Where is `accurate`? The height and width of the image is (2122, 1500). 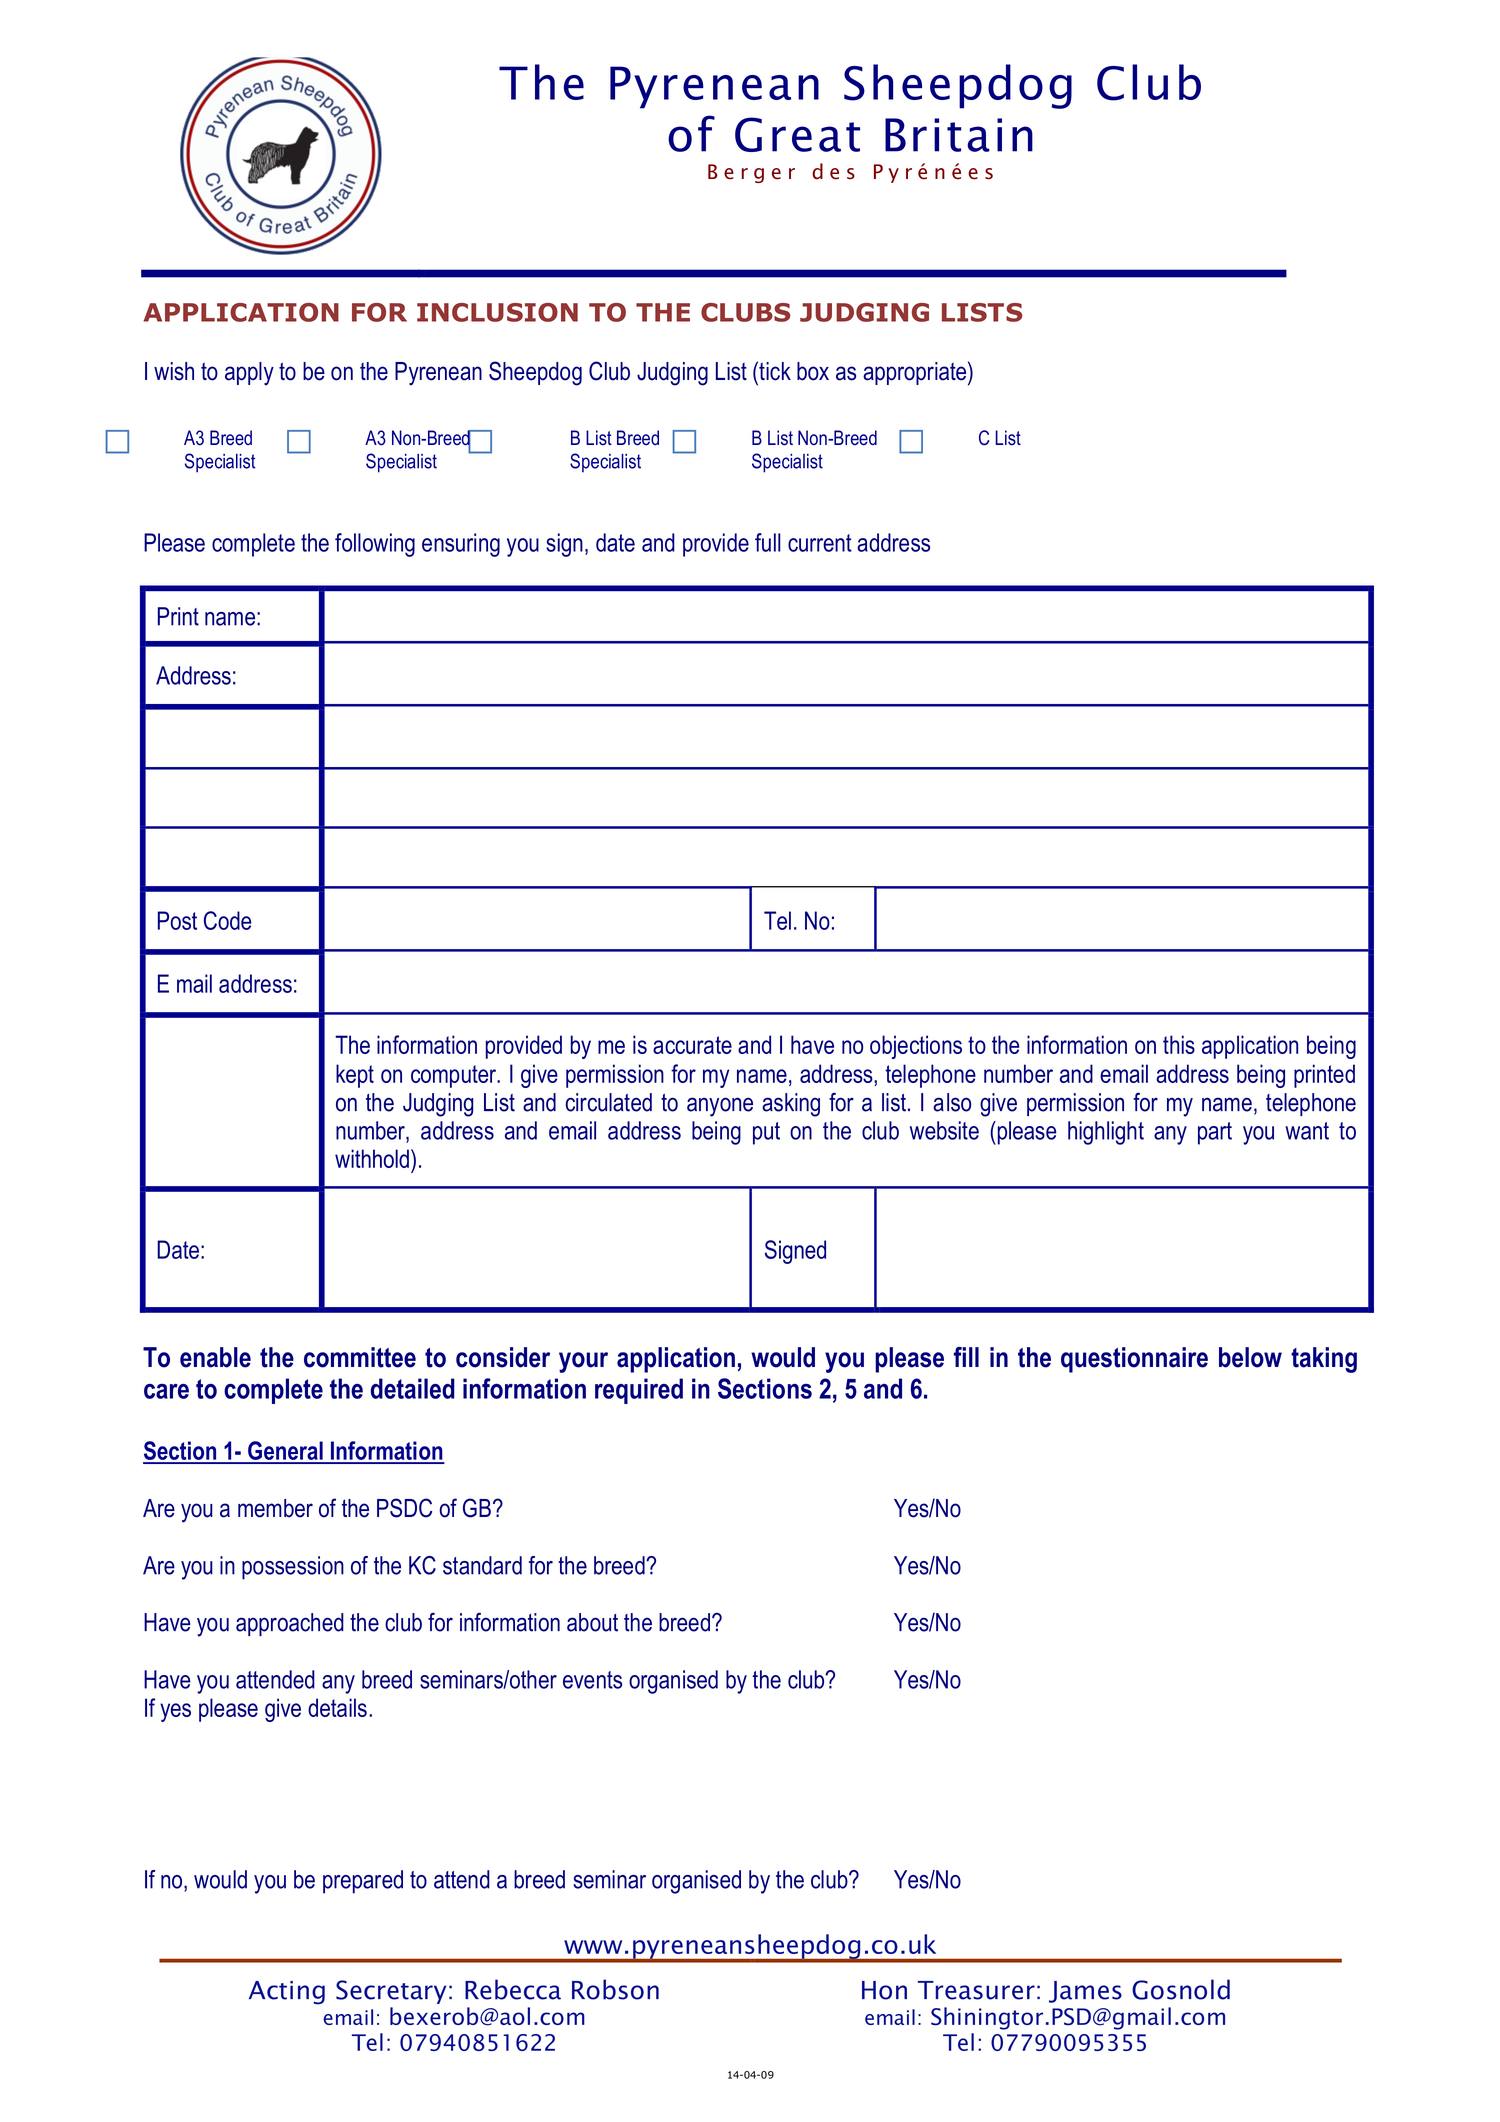
accurate is located at coordinates (692, 1045).
